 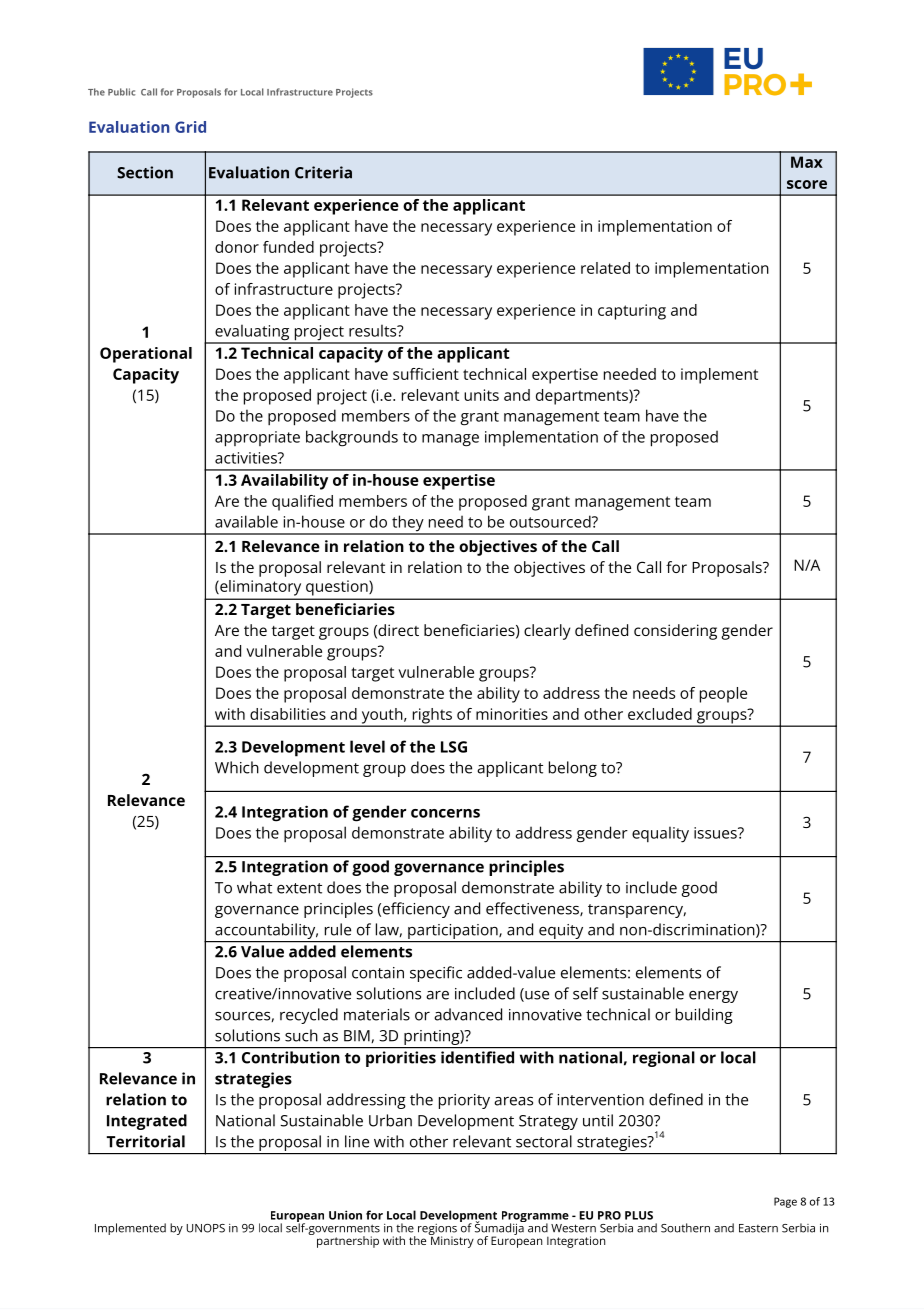 I want to click on participation, so click(x=454, y=931).
